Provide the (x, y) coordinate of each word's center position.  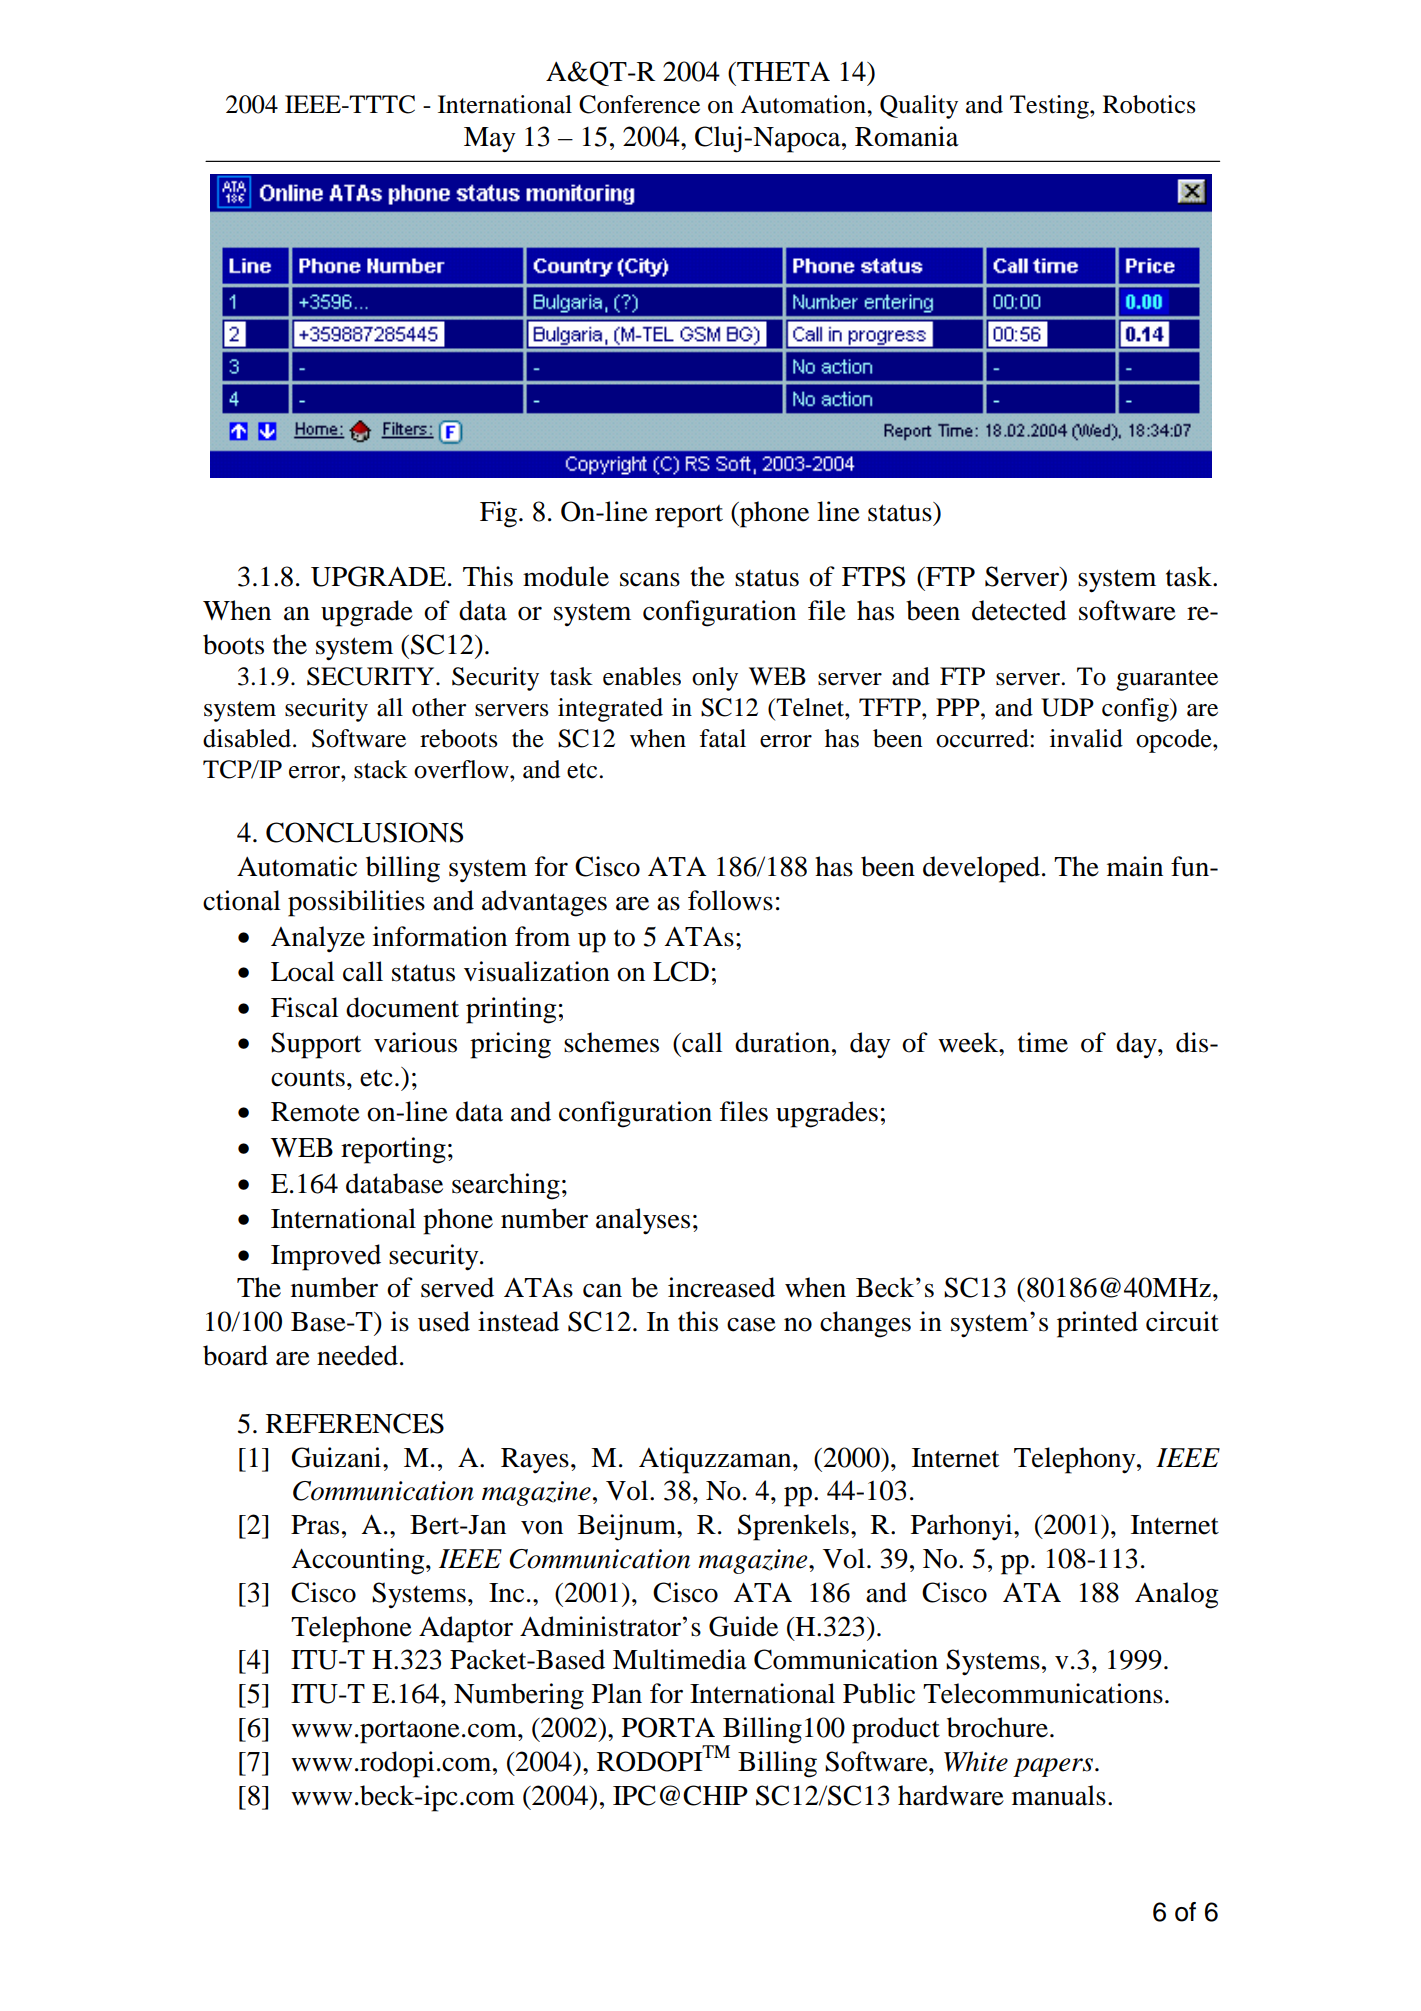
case (751, 1325)
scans (650, 580)
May (490, 140)
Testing (1050, 107)
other (439, 707)
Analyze (318, 939)
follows (730, 900)
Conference (639, 104)
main (1135, 866)
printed (1097, 1324)
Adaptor (466, 1629)
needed (357, 1355)
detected (1019, 610)
